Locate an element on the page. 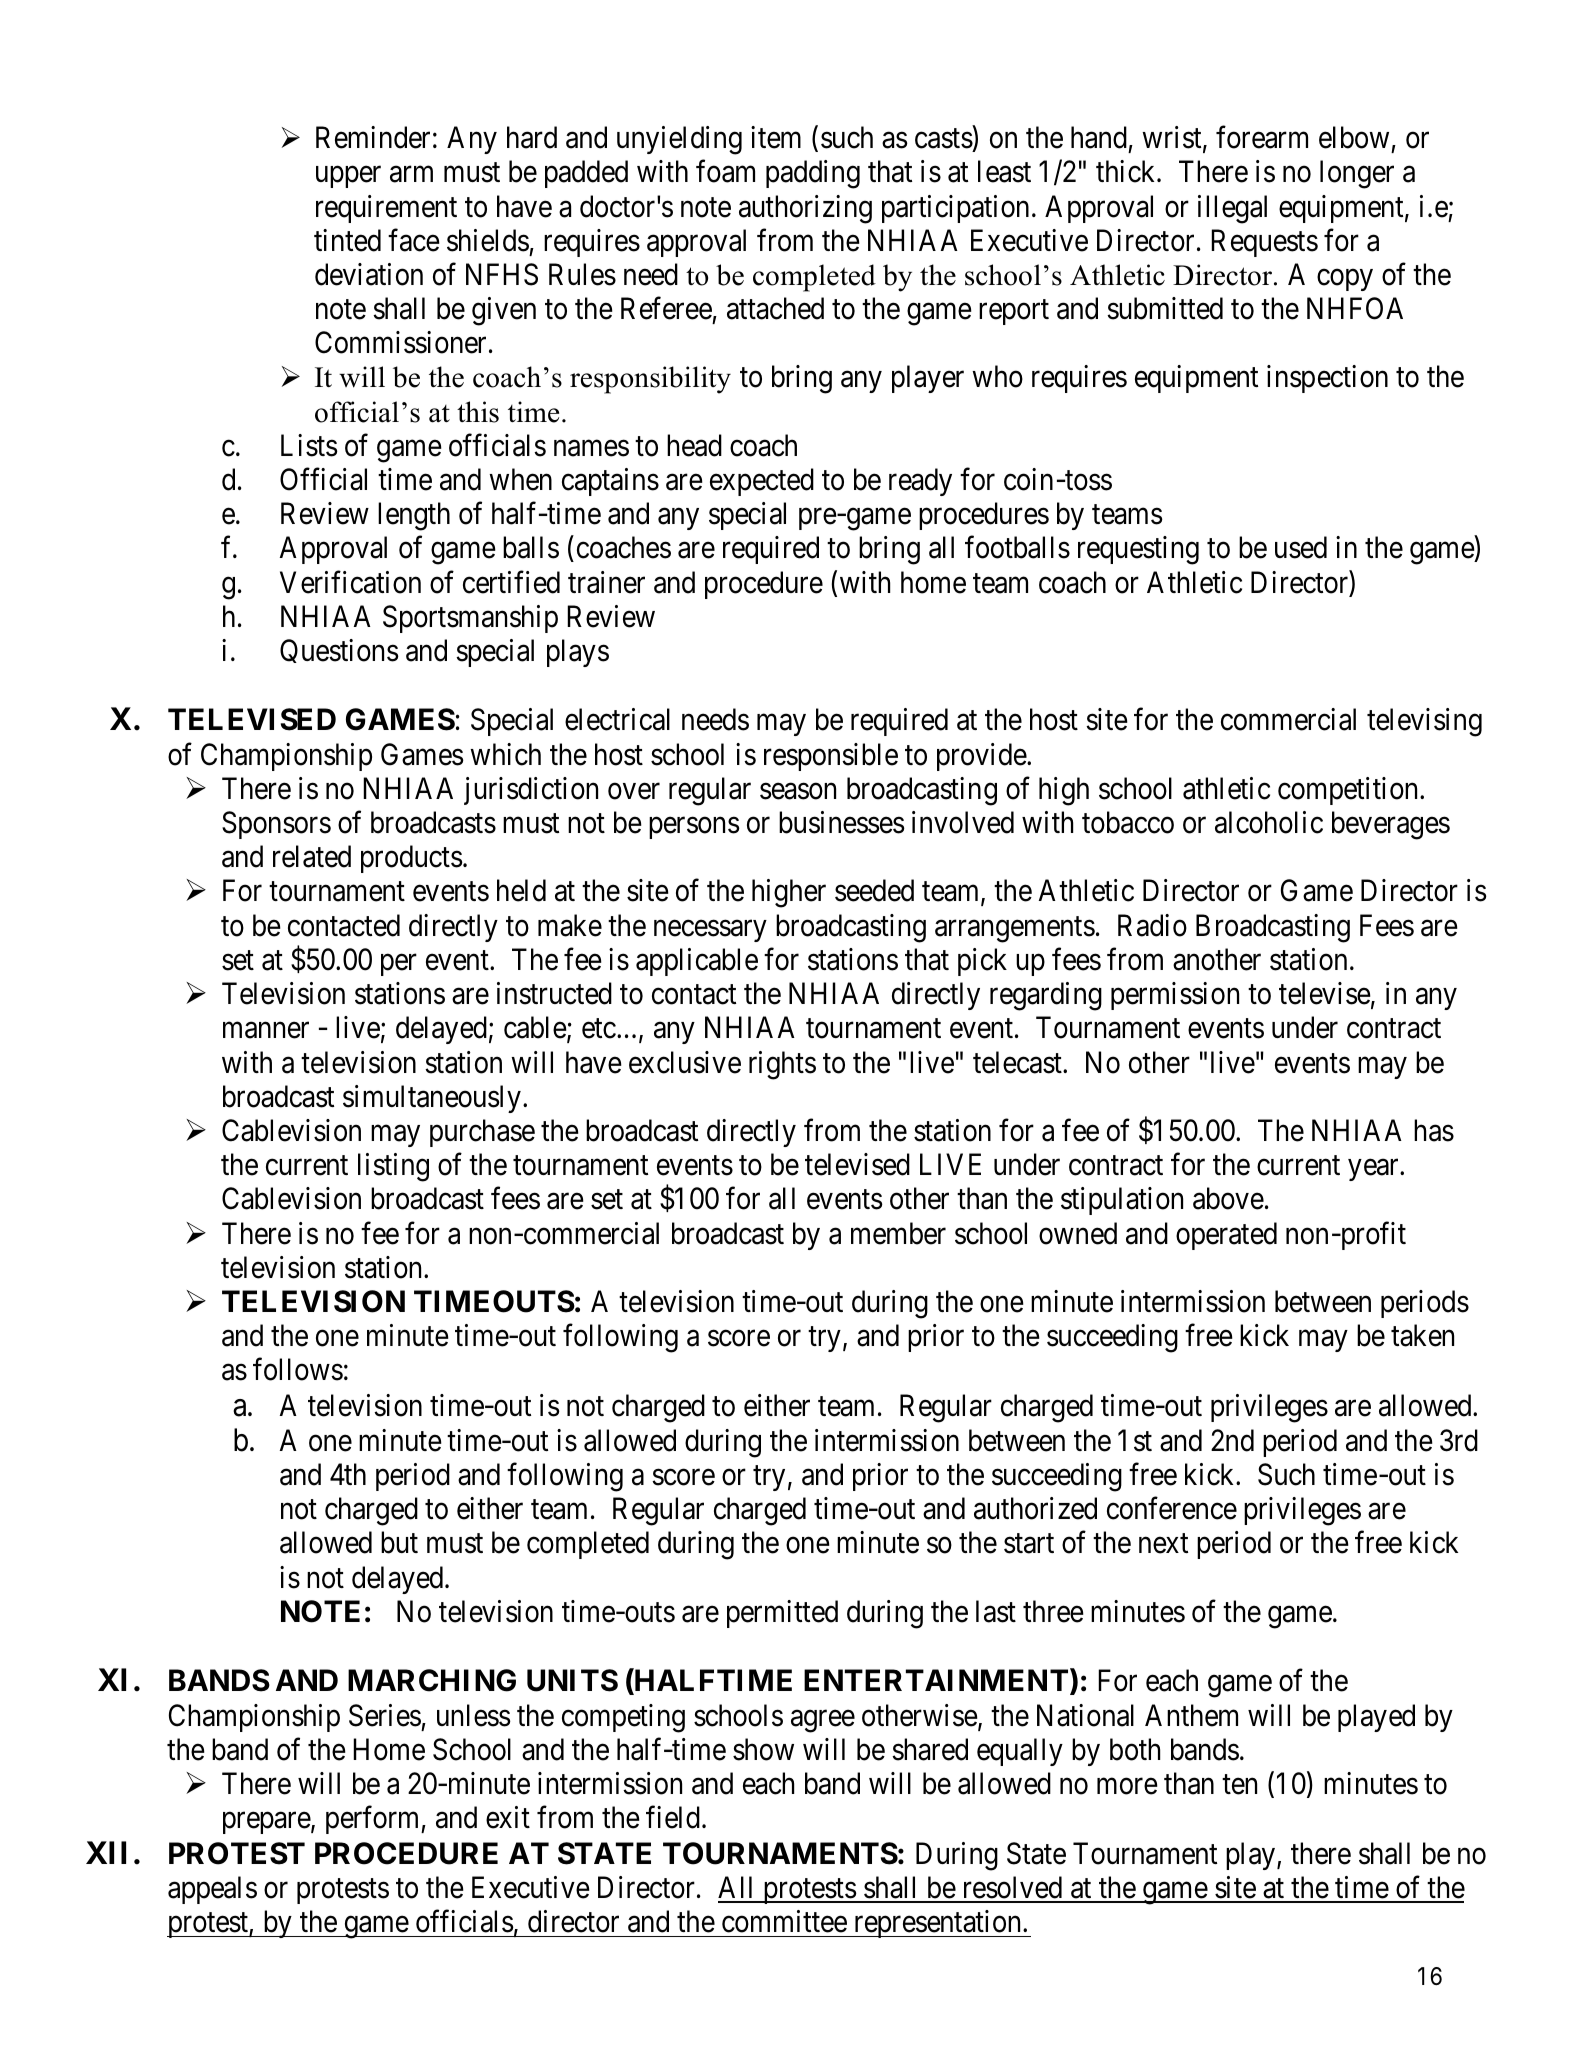  illegal is located at coordinates (1232, 209).
